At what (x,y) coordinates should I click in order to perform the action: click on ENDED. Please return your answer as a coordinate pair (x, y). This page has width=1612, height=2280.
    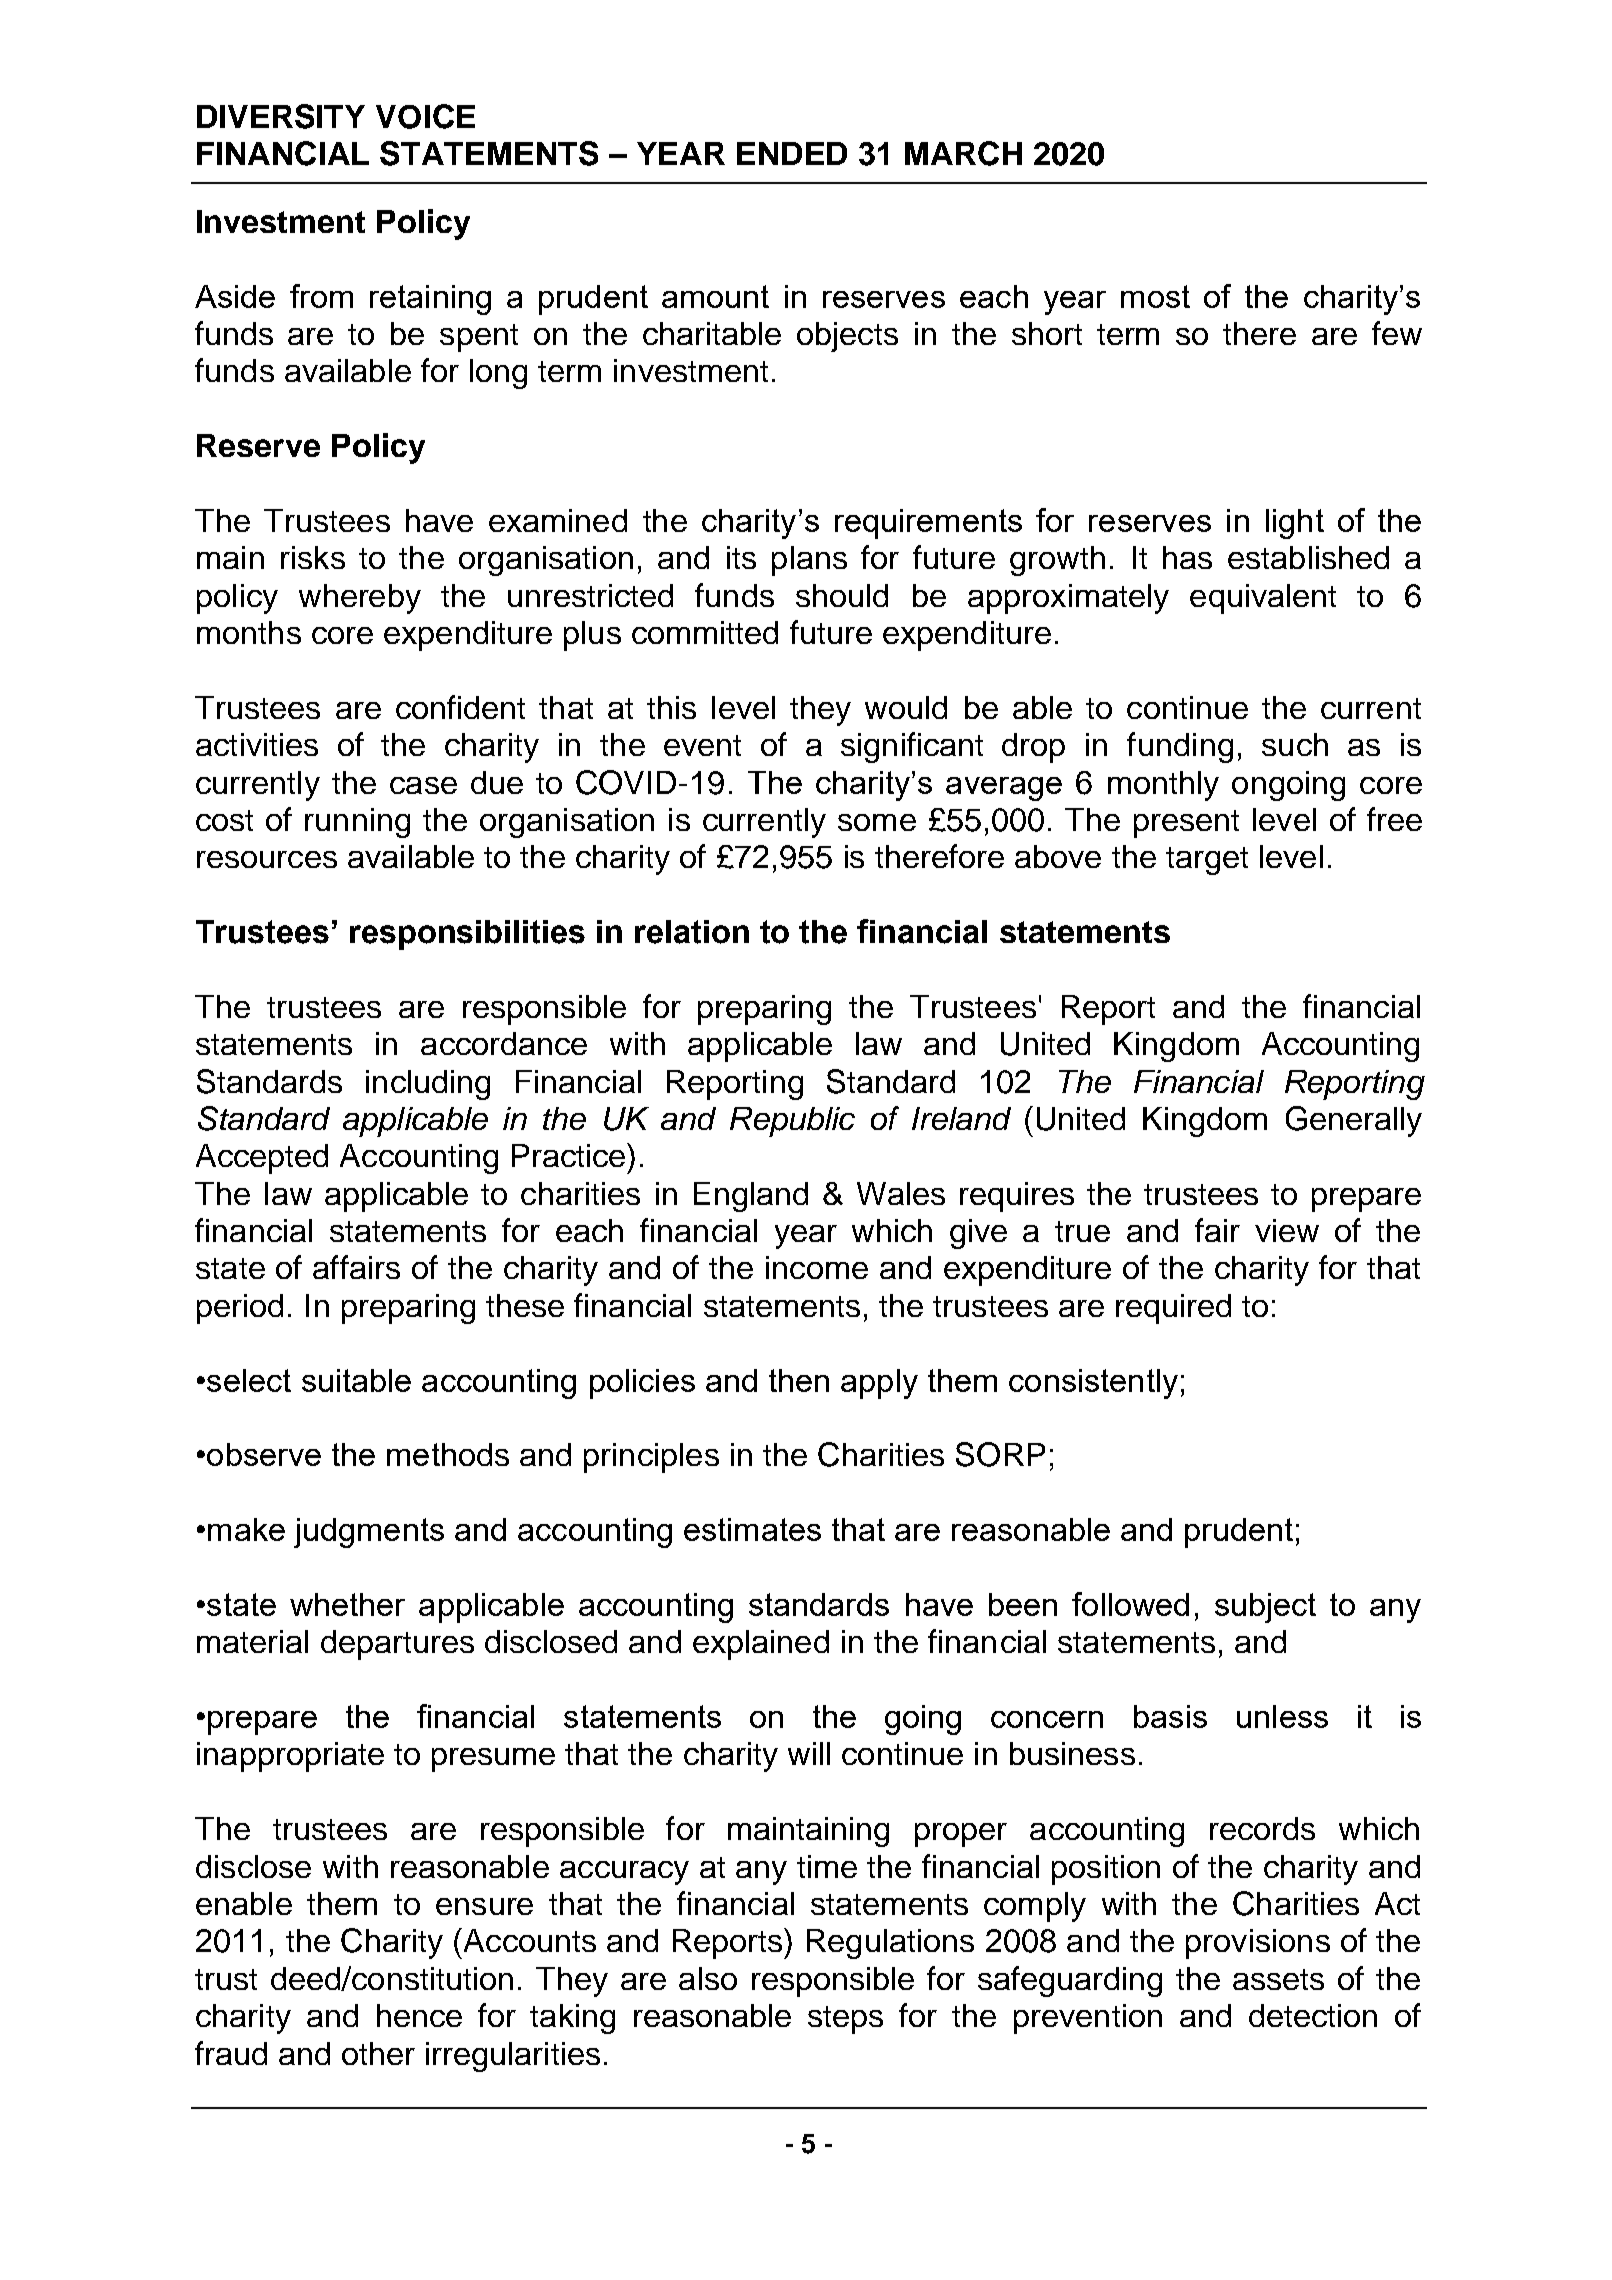
    Looking at the image, I should click on (792, 153).
